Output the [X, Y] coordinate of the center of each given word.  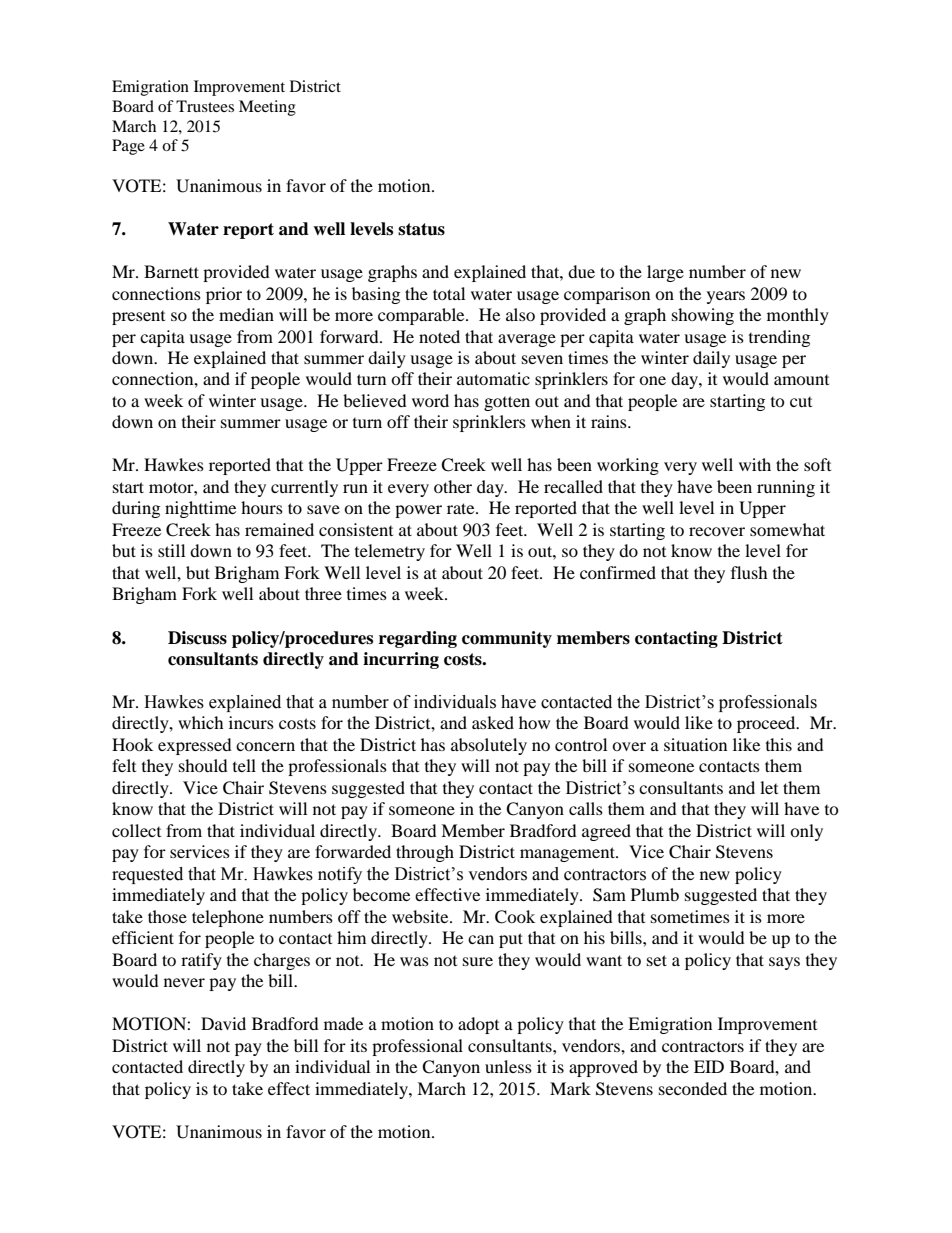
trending [779, 338]
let [769, 787]
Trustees [205, 106]
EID [709, 1066]
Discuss [197, 638]
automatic [493, 378]
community [507, 639]
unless [508, 1066]
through [425, 853]
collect [136, 830]
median [246, 314]
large [665, 273]
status [421, 229]
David [223, 1023]
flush [749, 572]
